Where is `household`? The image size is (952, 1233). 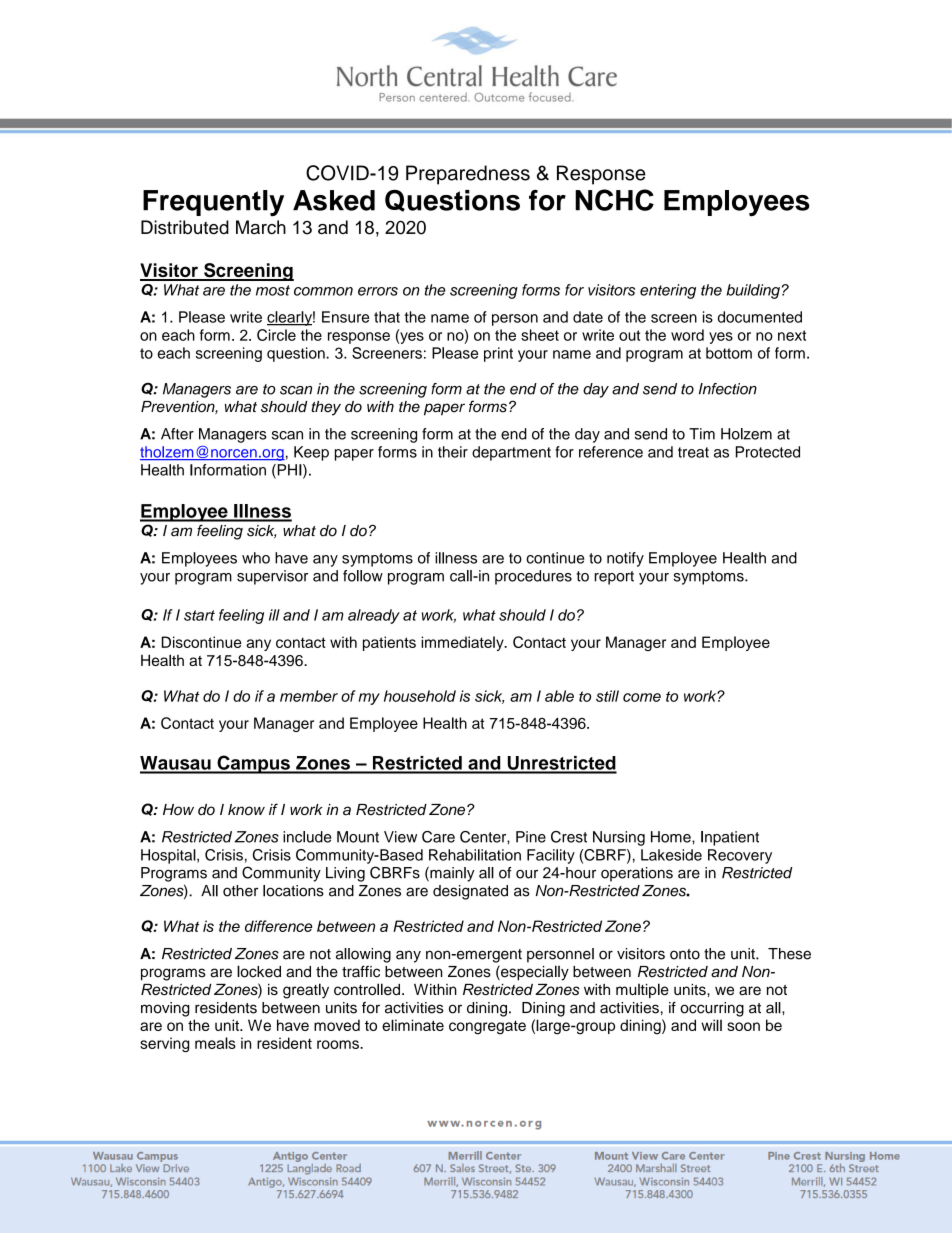
household is located at coordinates (420, 696).
